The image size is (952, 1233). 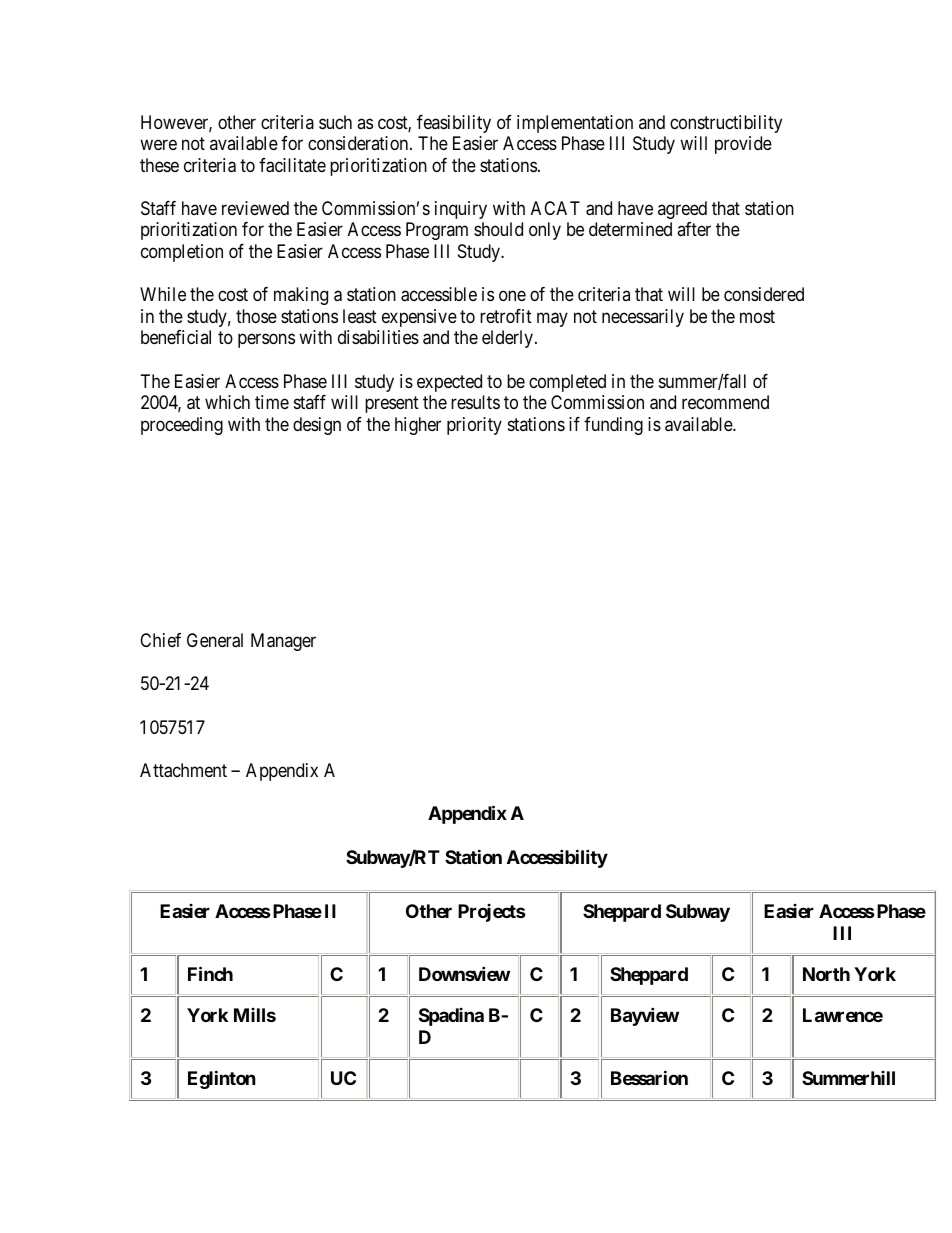 What do you see at coordinates (256, 316) in the screenshot?
I see `those` at bounding box center [256, 316].
